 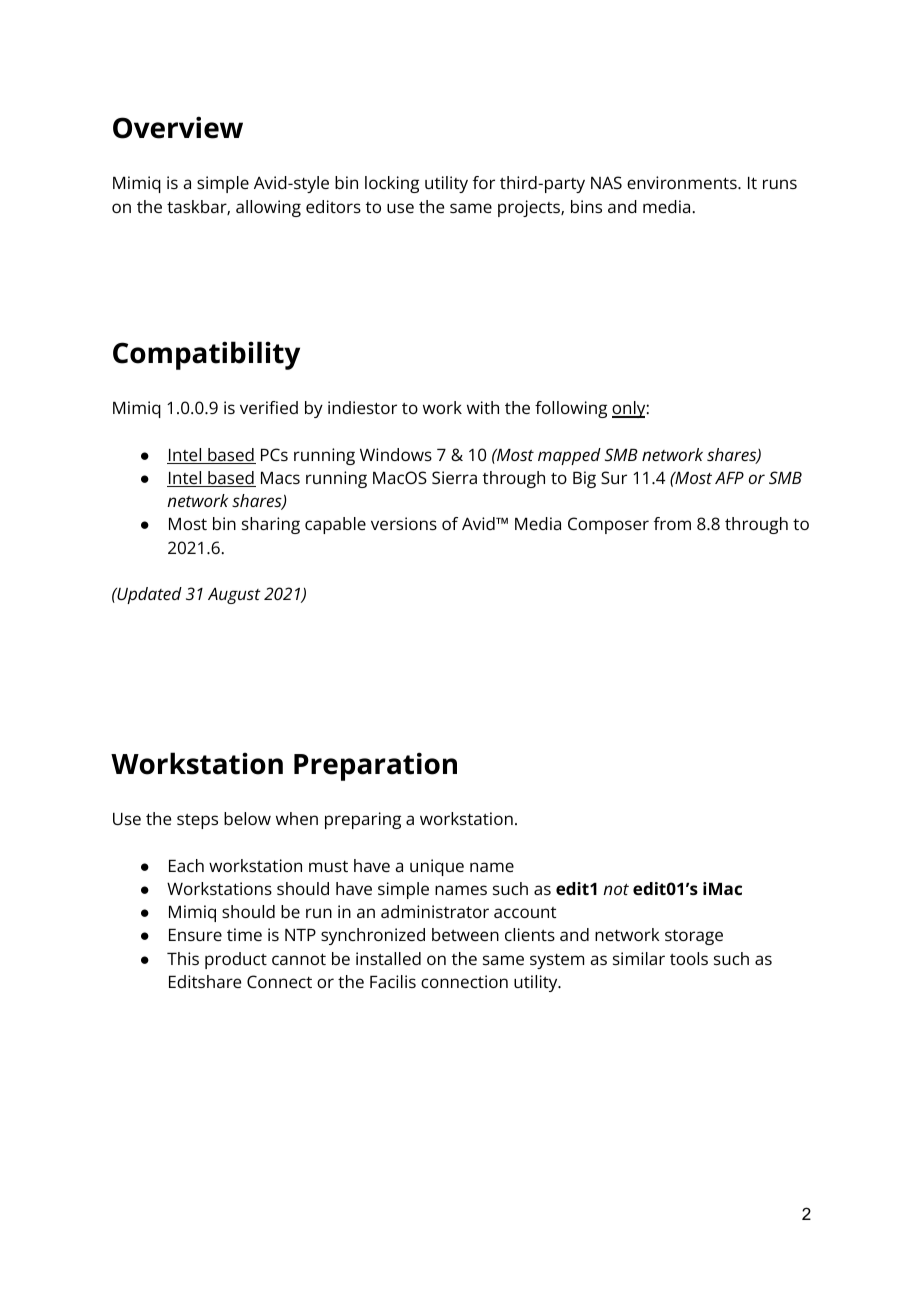 What do you see at coordinates (672, 523) in the screenshot?
I see `from` at bounding box center [672, 523].
